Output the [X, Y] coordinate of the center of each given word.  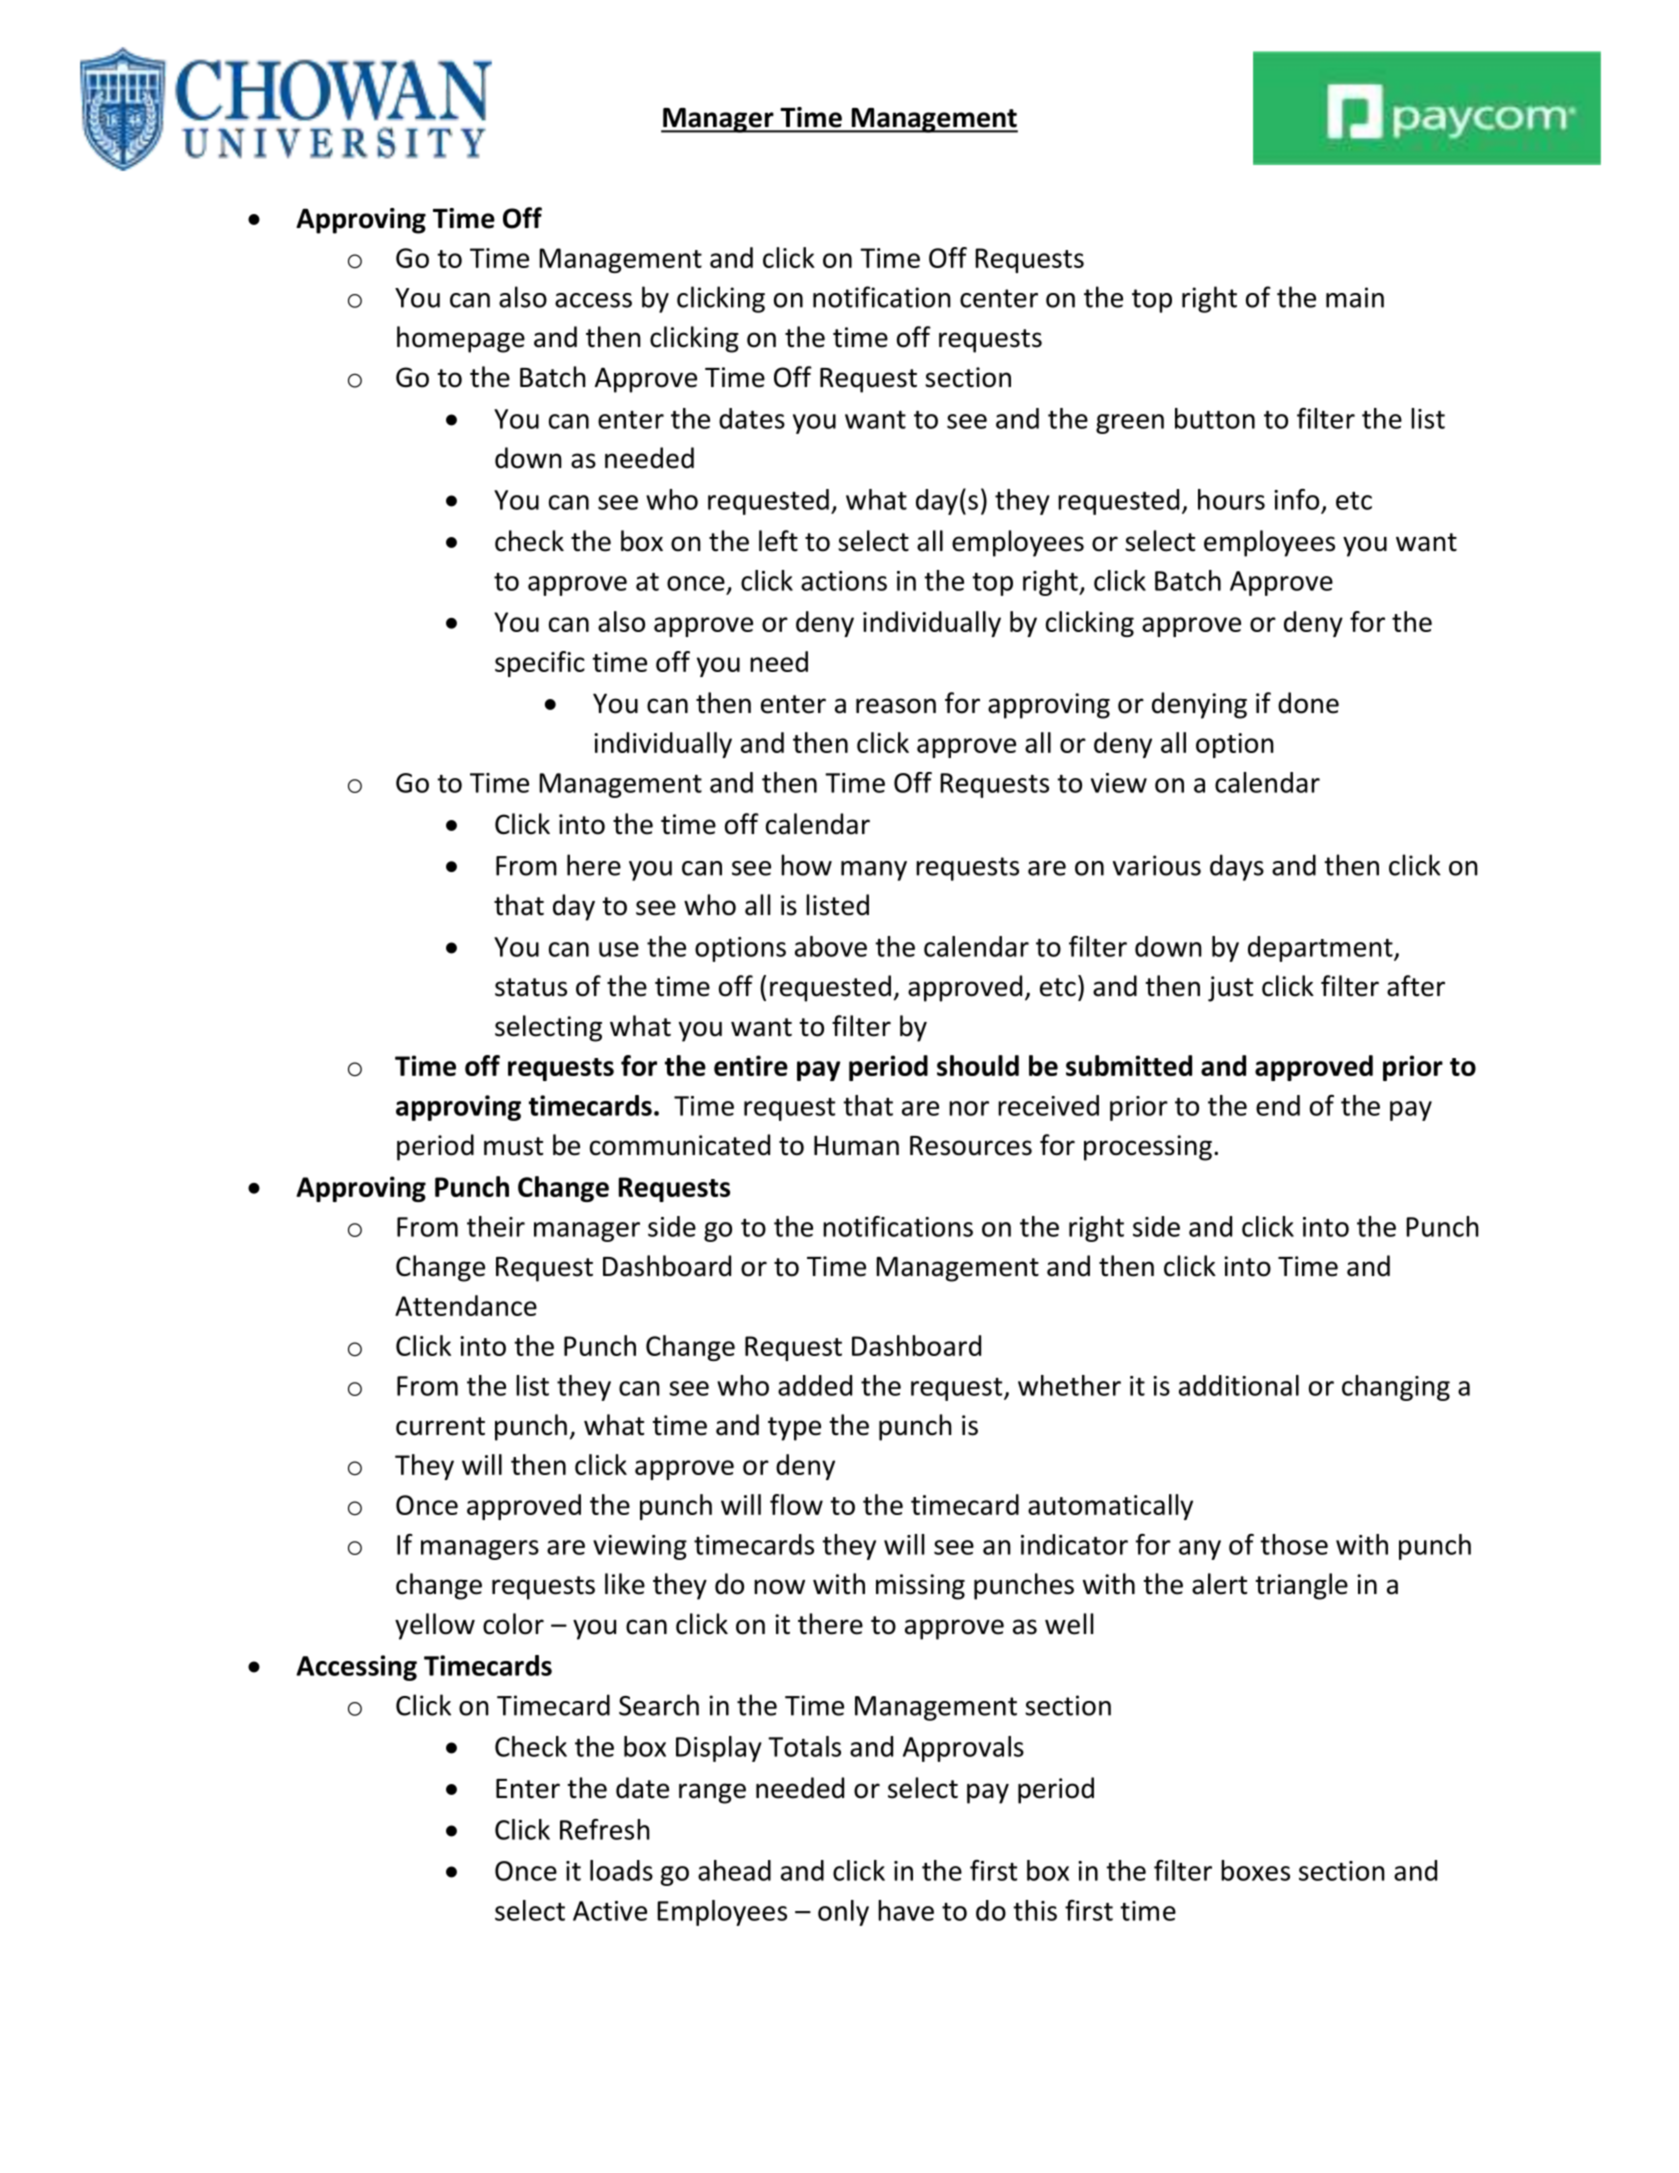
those [1294, 1544]
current [440, 1426]
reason [896, 706]
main [1355, 297]
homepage [461, 339]
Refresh [605, 1829]
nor [969, 1108]
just [1230, 989]
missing [920, 1587]
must [513, 1146]
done [1308, 703]
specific [540, 664]
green [1130, 424]
